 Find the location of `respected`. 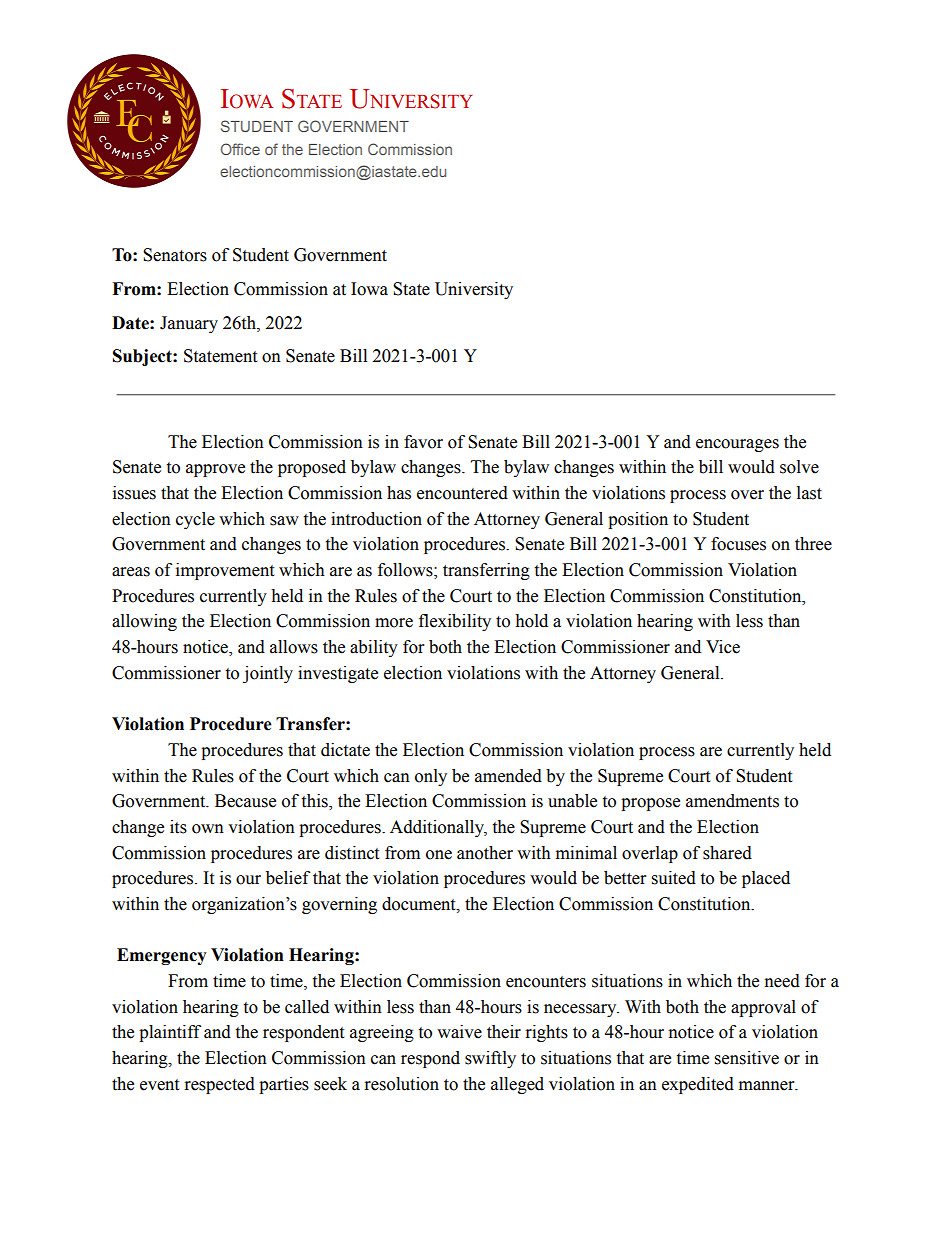

respected is located at coordinates (220, 1085).
